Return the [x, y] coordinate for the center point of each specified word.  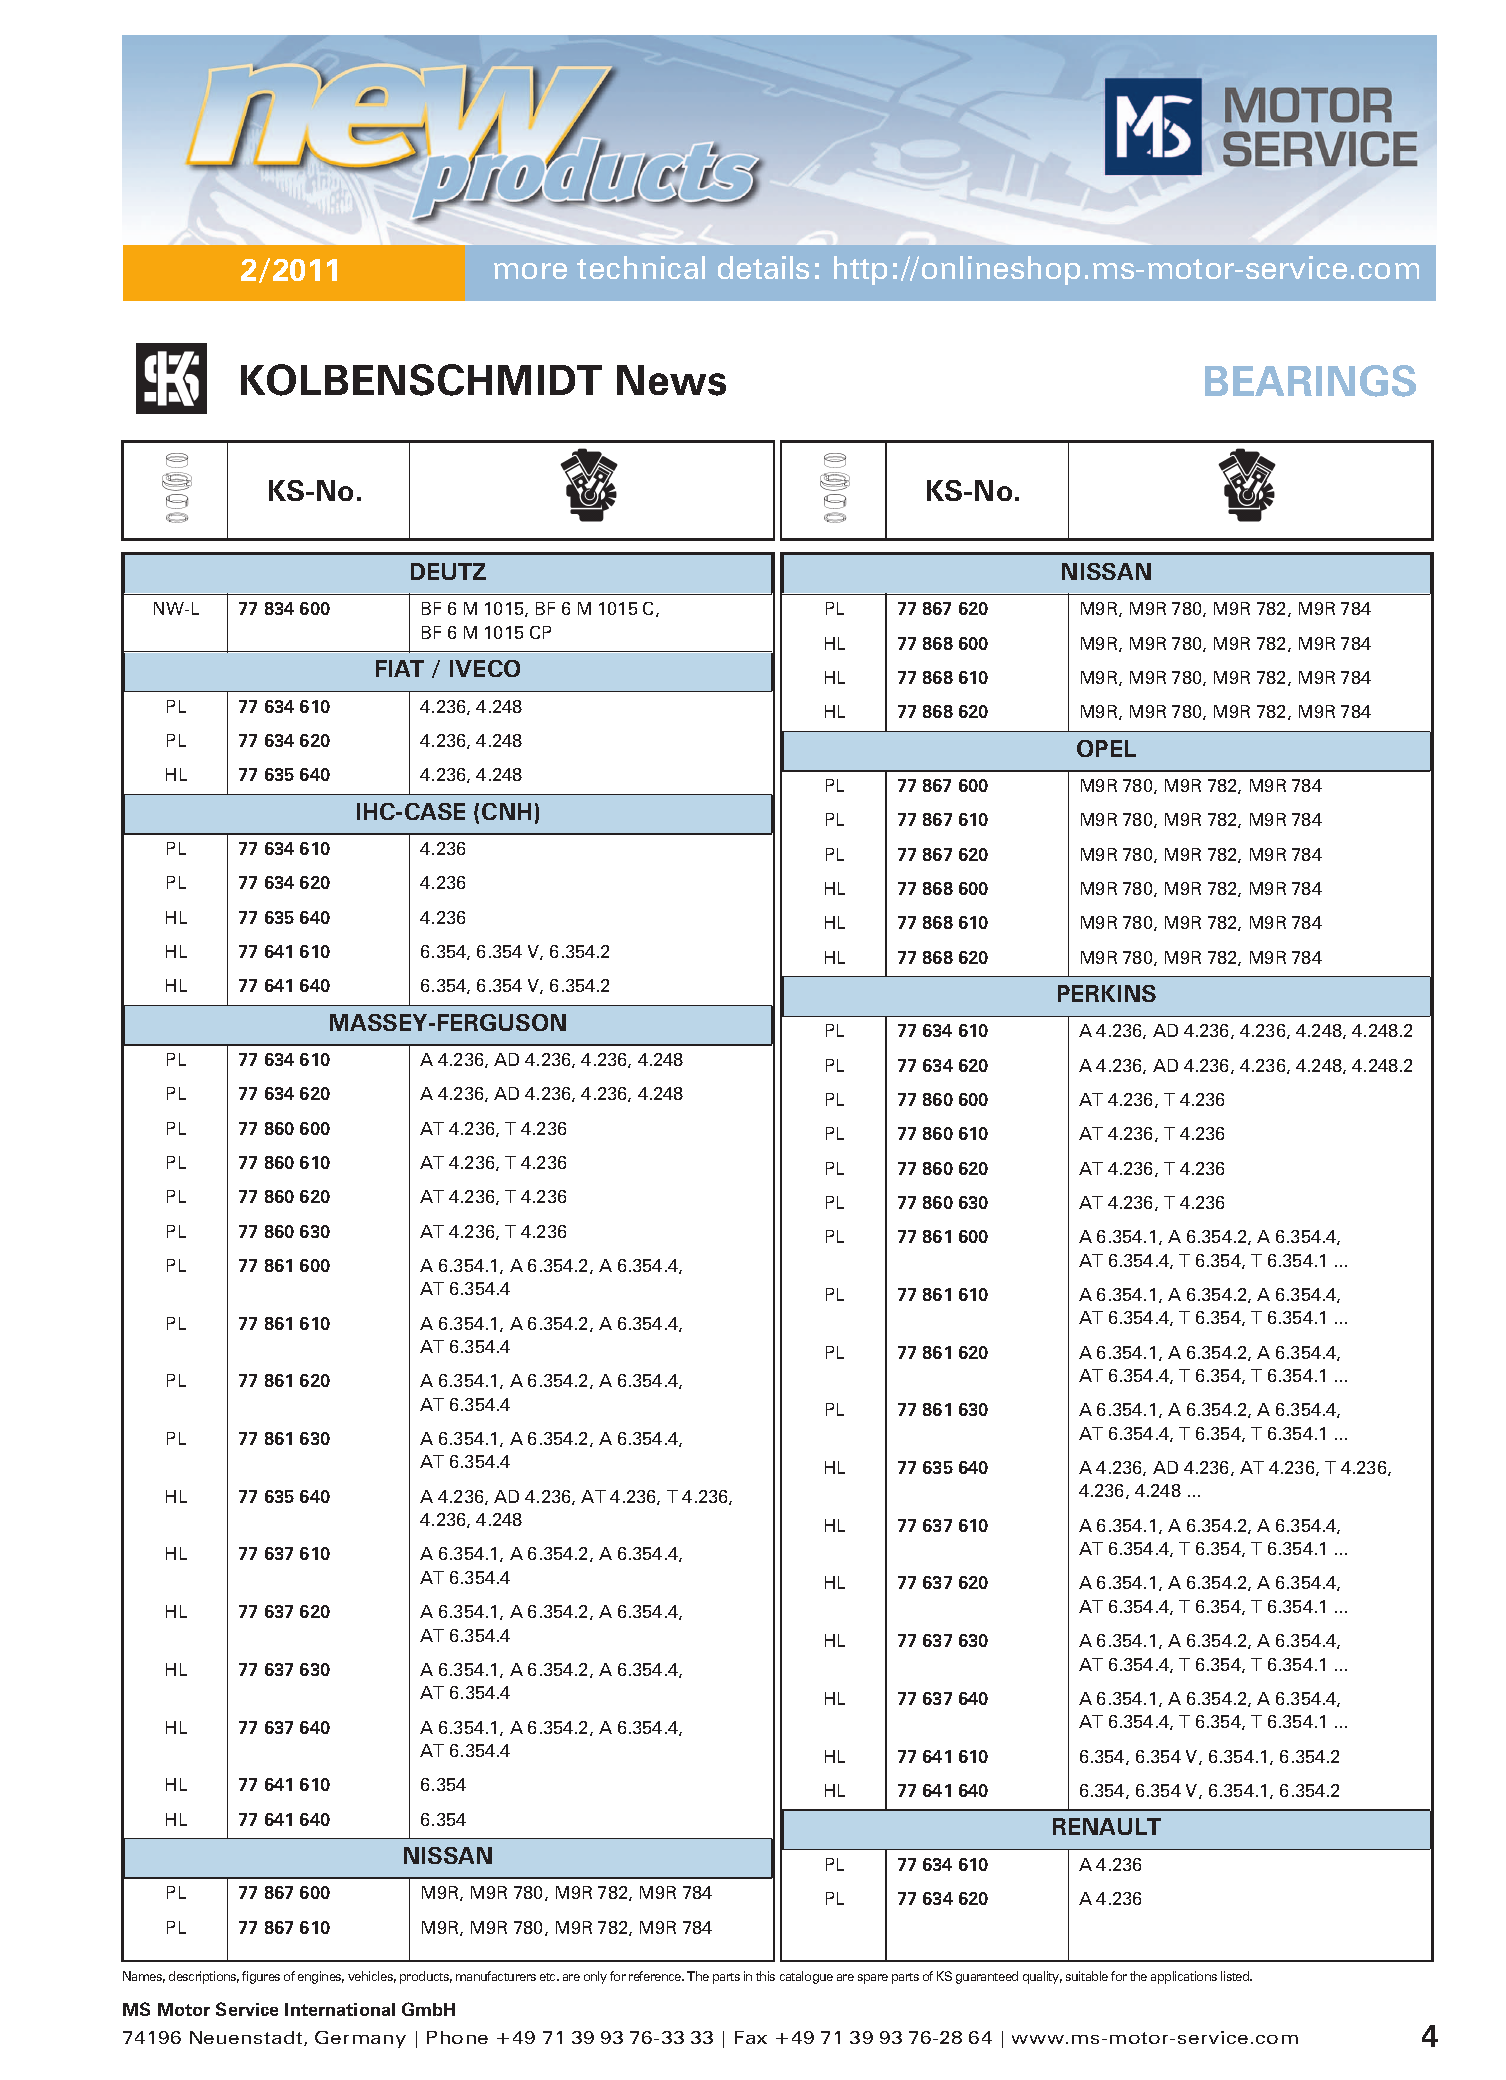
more [530, 271]
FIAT [400, 668]
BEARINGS [1310, 381]
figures [261, 1977]
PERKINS [1107, 993]
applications [1184, 1977]
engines [321, 1977]
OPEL [1106, 748]
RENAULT [1107, 1826]
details [763, 267]
